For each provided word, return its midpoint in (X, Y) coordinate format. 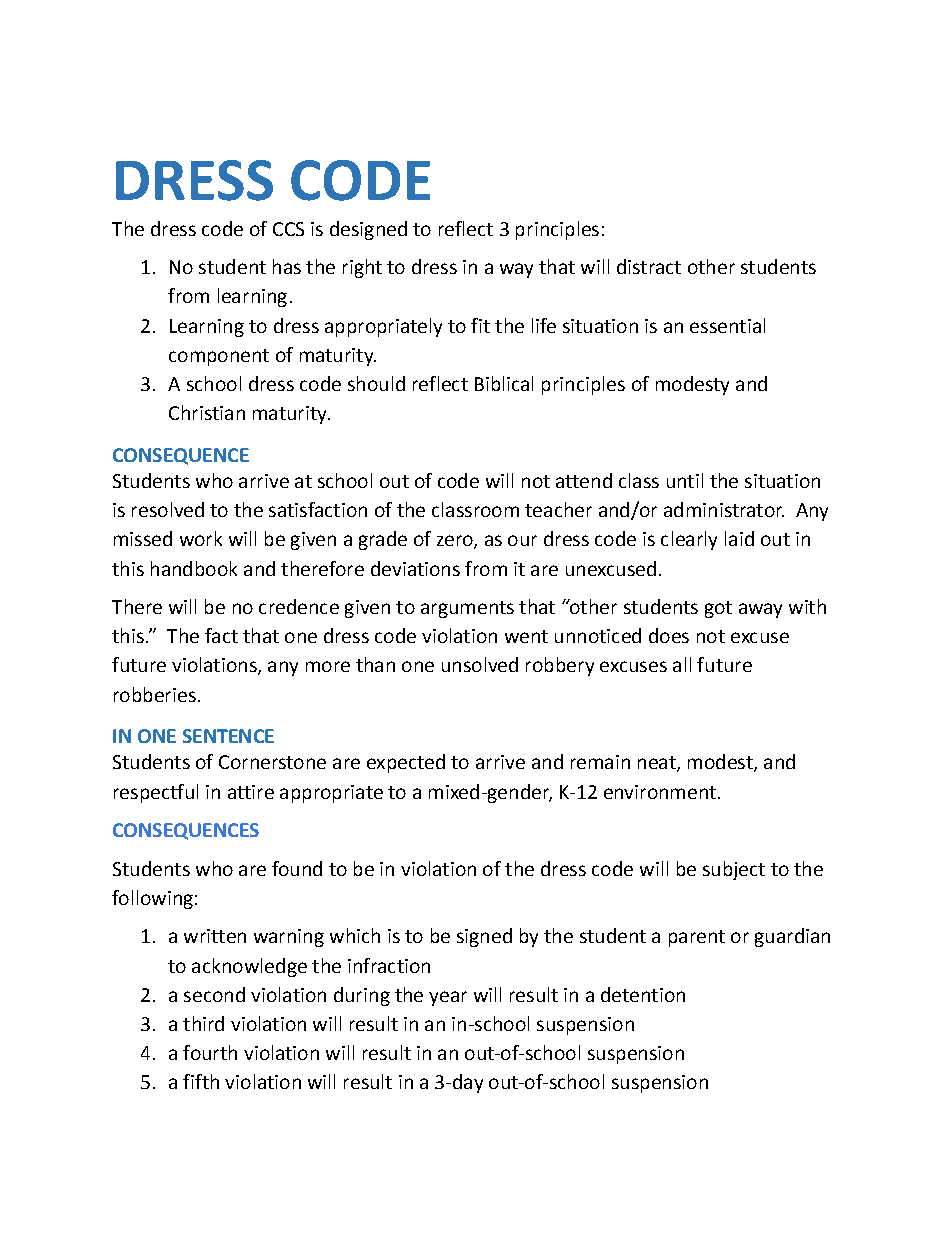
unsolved (480, 664)
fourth (210, 1052)
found (297, 868)
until (685, 480)
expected (406, 763)
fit (480, 325)
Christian (207, 412)
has (287, 266)
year (448, 998)
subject (734, 870)
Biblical (504, 383)
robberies (155, 694)
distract (649, 266)
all (682, 664)
